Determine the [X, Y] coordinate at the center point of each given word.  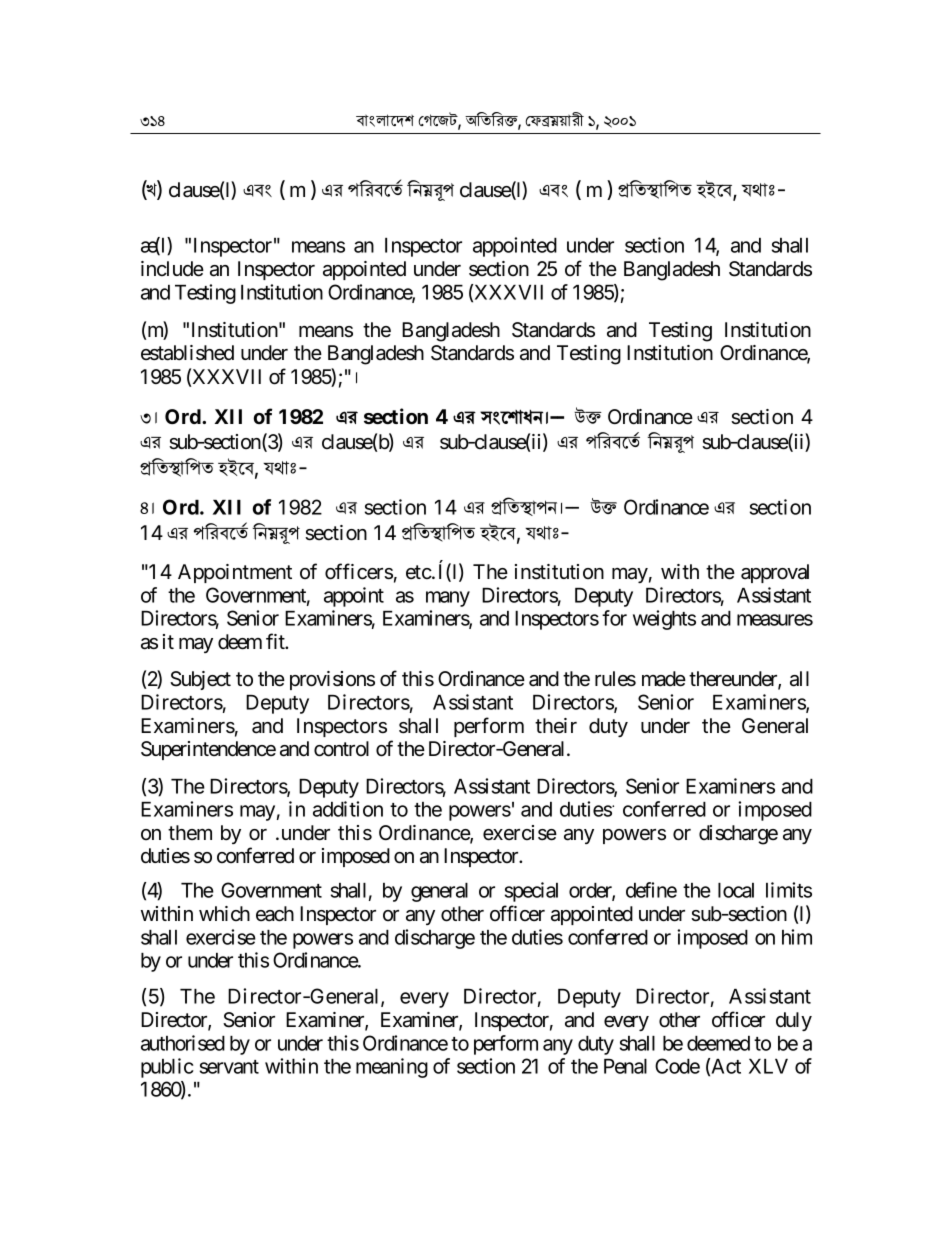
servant [229, 1067]
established [187, 353]
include [172, 269]
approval [775, 573]
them [190, 832]
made [664, 679]
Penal [625, 1066]
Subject [200, 680]
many [448, 599]
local [736, 890]
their [556, 725]
